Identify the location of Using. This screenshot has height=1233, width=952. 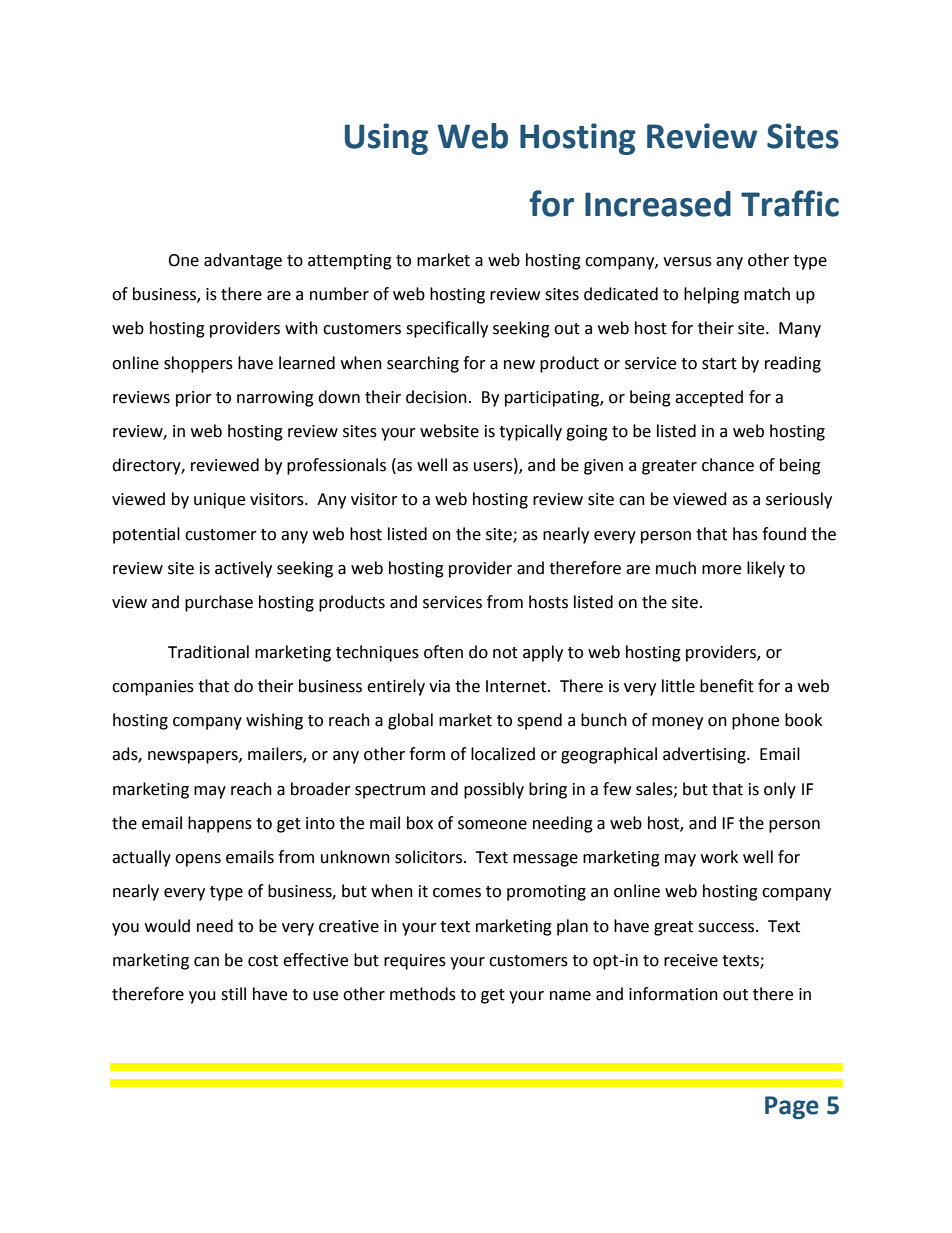
(386, 139).
